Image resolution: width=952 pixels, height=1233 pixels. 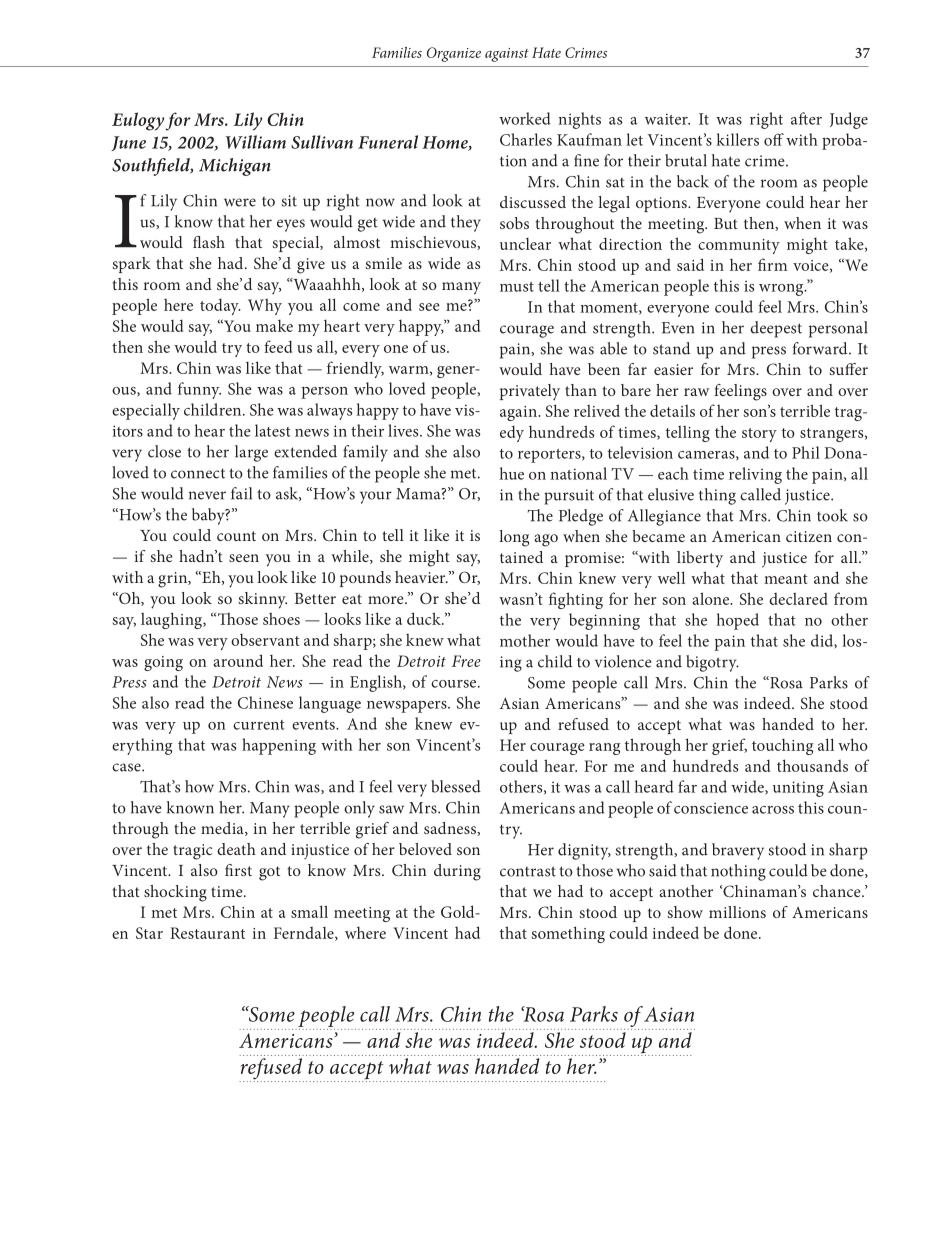 What do you see at coordinates (265, 640) in the document?
I see `observant` at bounding box center [265, 640].
